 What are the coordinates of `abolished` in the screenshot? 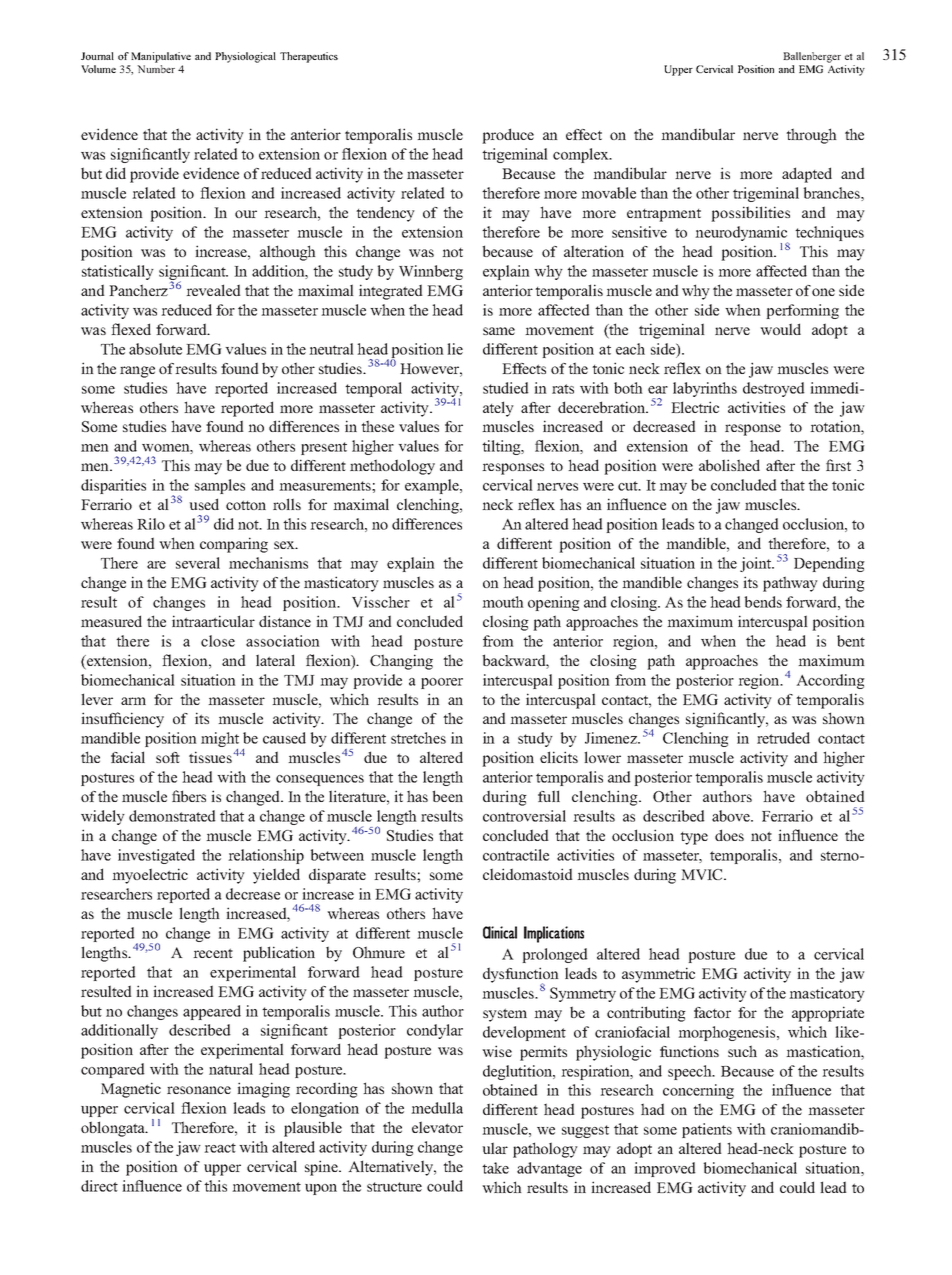 It's located at (729, 465).
